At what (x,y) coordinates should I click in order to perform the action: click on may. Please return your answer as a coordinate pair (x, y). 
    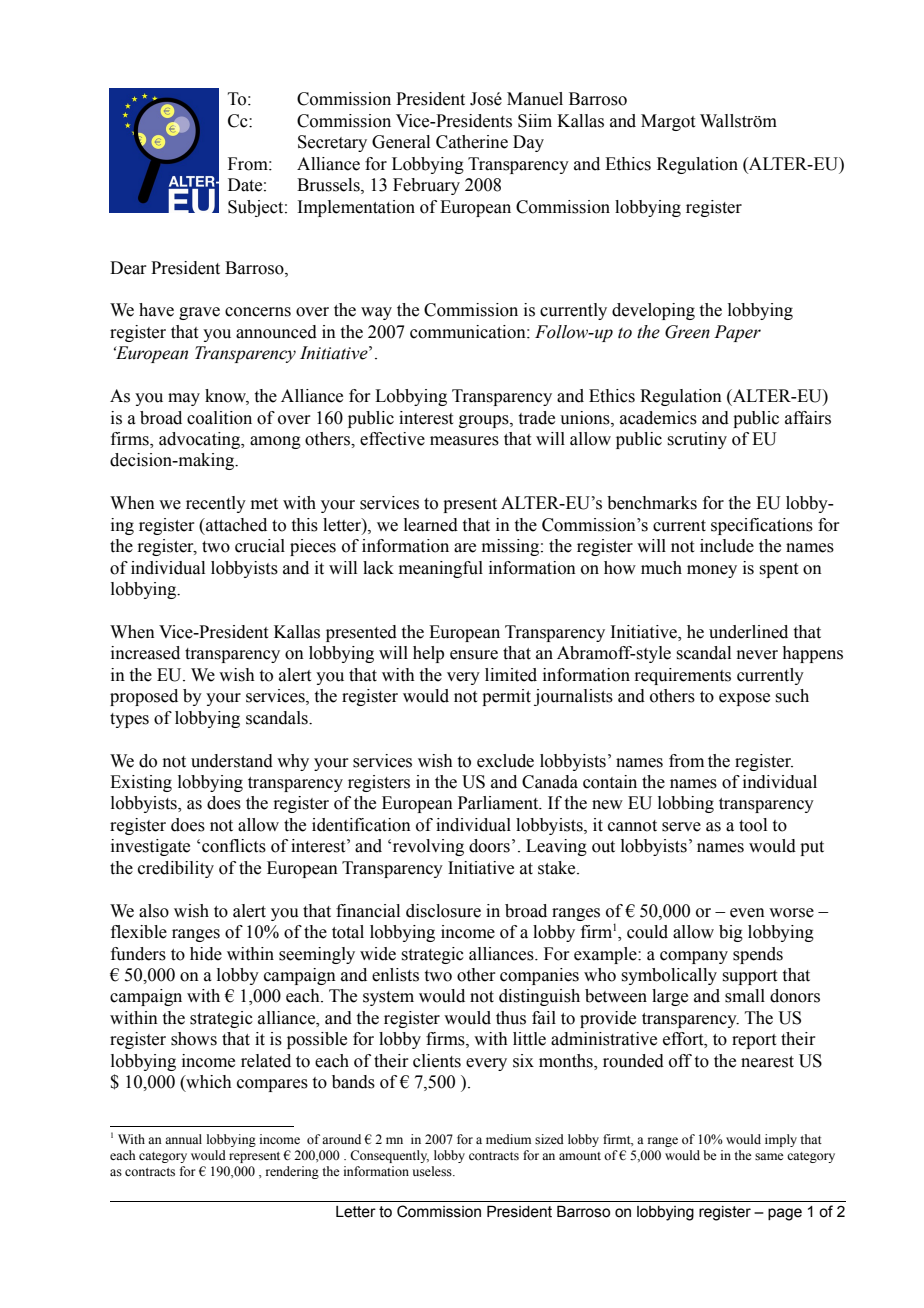
    Looking at the image, I should click on (184, 399).
